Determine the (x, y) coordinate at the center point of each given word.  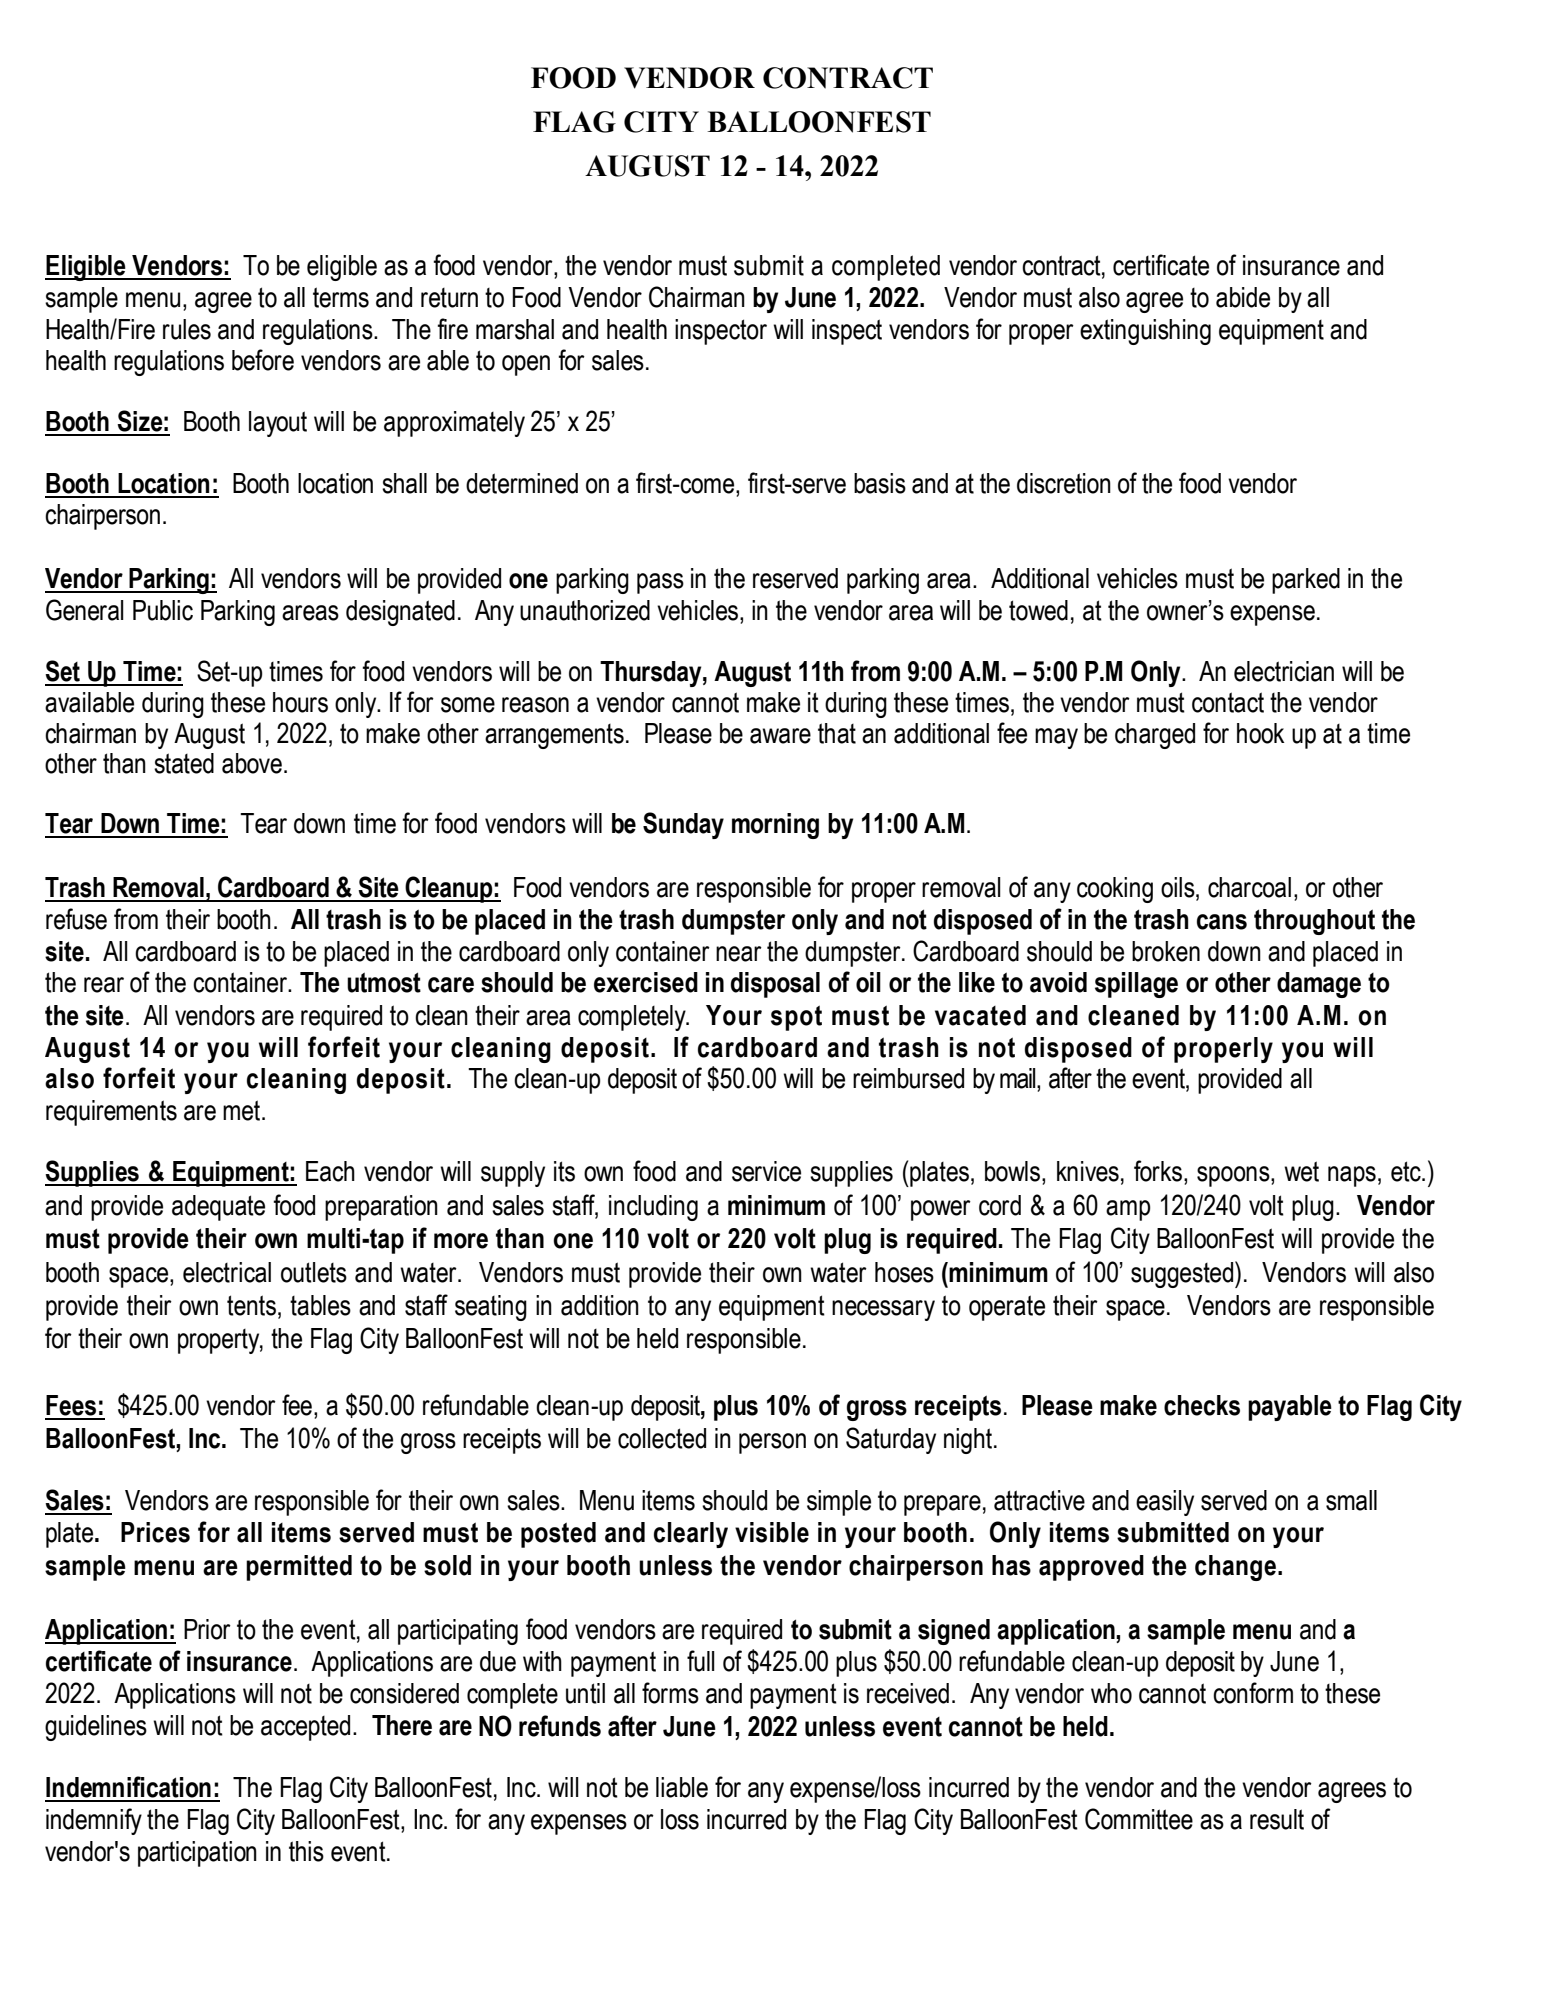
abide (1243, 297)
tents (251, 1305)
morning (775, 826)
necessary (883, 1310)
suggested (1183, 1274)
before (263, 360)
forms (670, 1693)
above (252, 763)
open (526, 365)
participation (197, 1854)
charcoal (1249, 887)
